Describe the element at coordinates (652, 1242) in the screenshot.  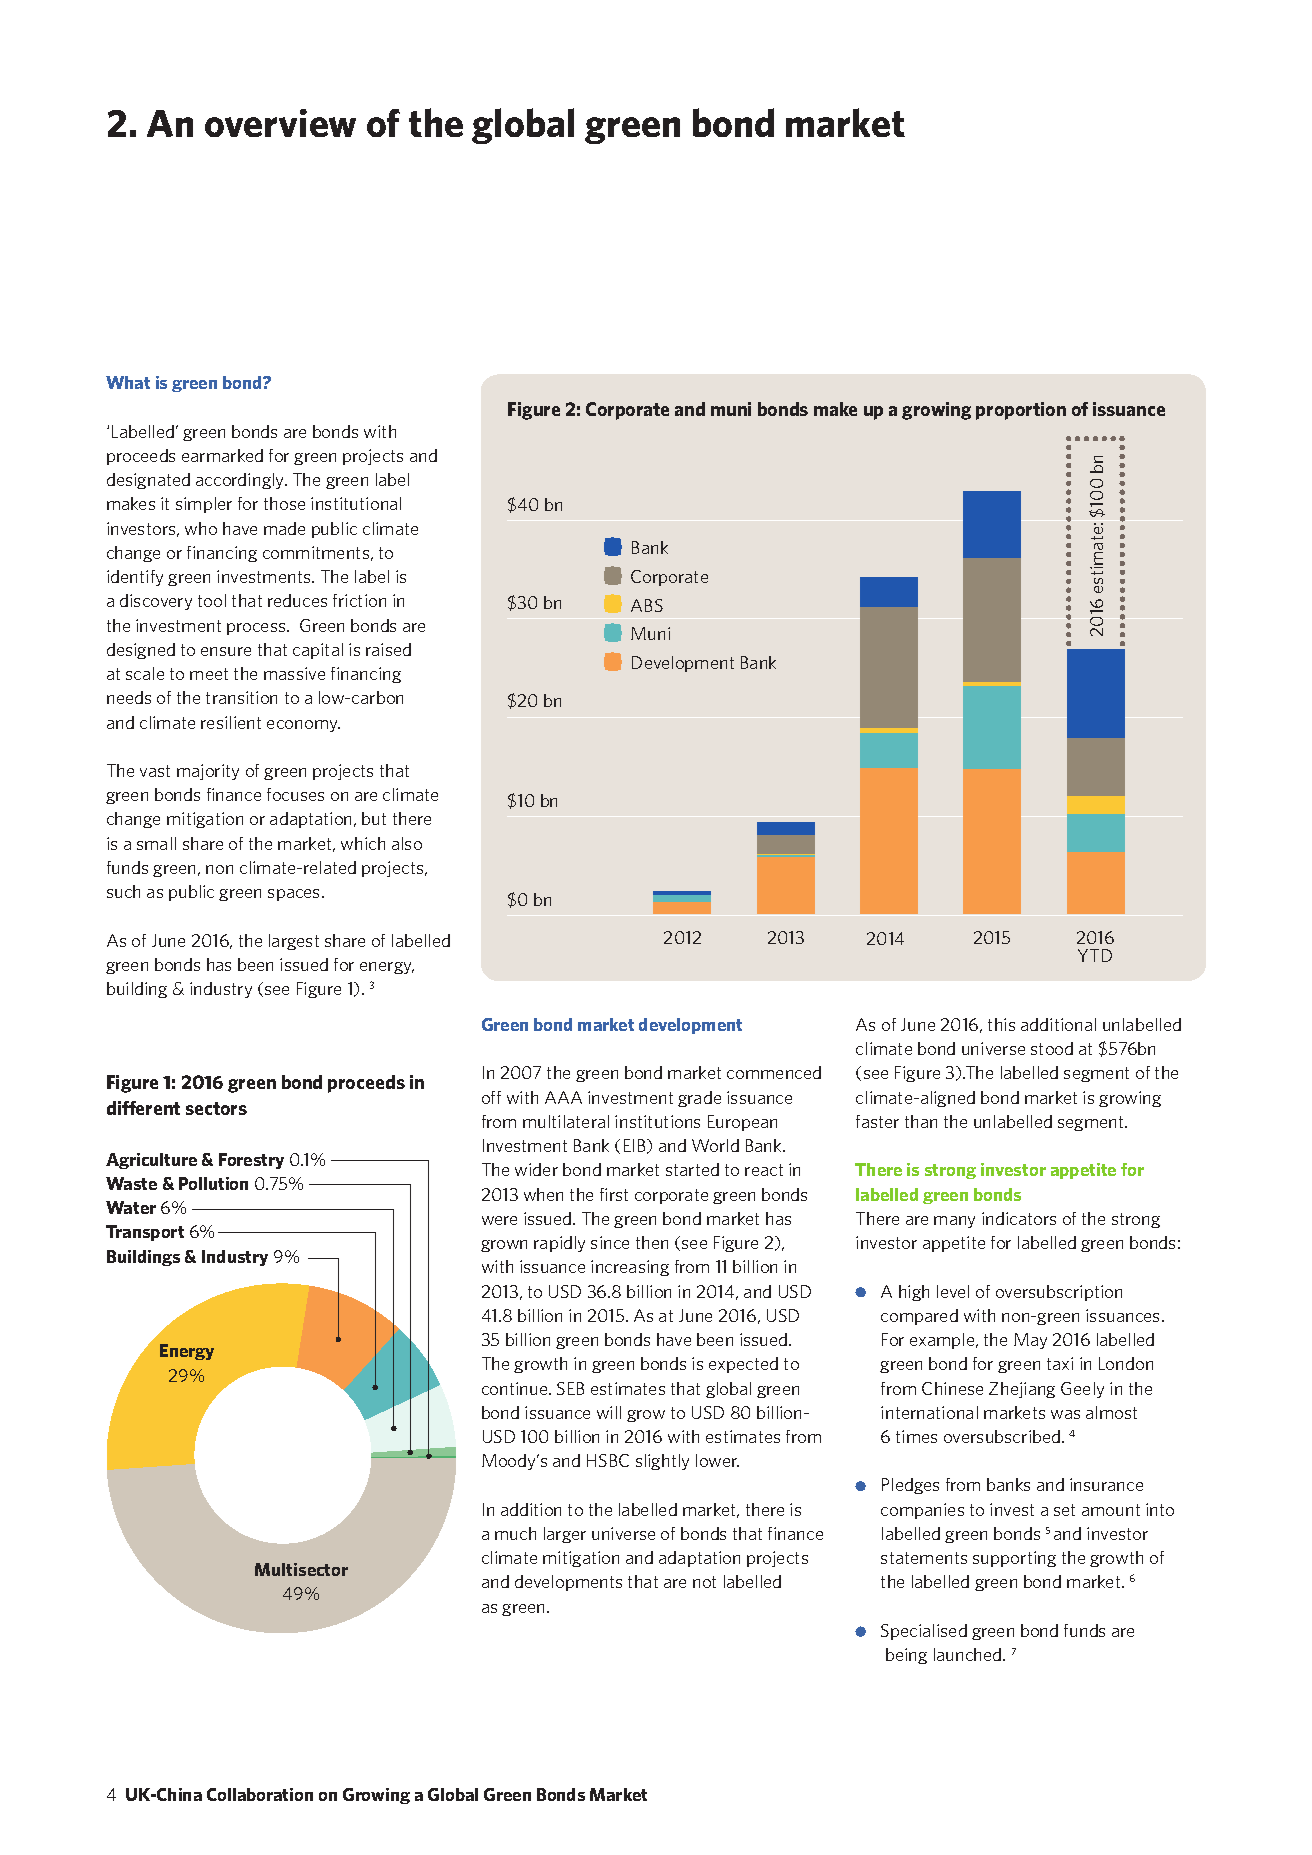
I see `then` at that location.
